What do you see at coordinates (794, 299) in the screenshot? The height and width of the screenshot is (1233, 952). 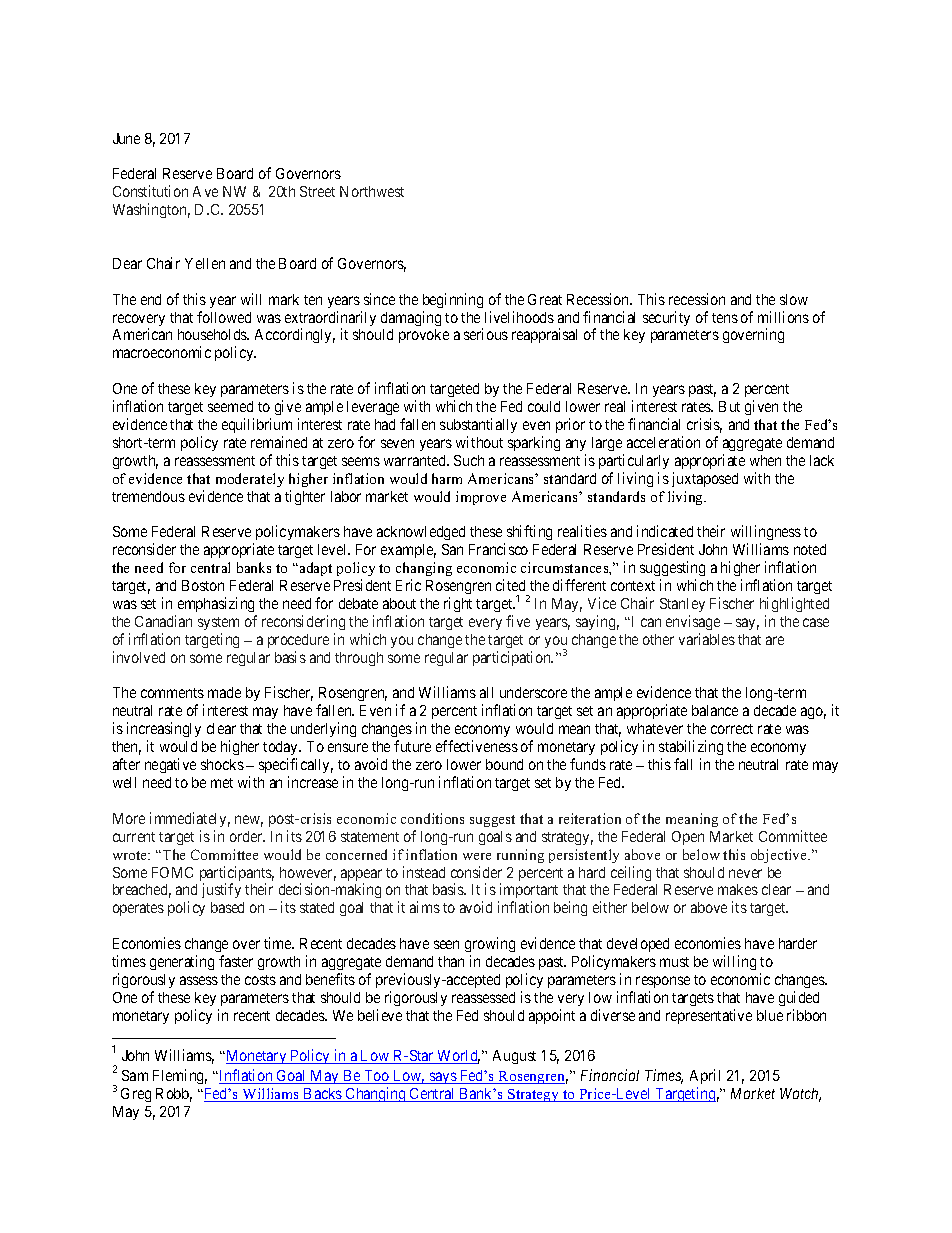 I see `slow` at bounding box center [794, 299].
